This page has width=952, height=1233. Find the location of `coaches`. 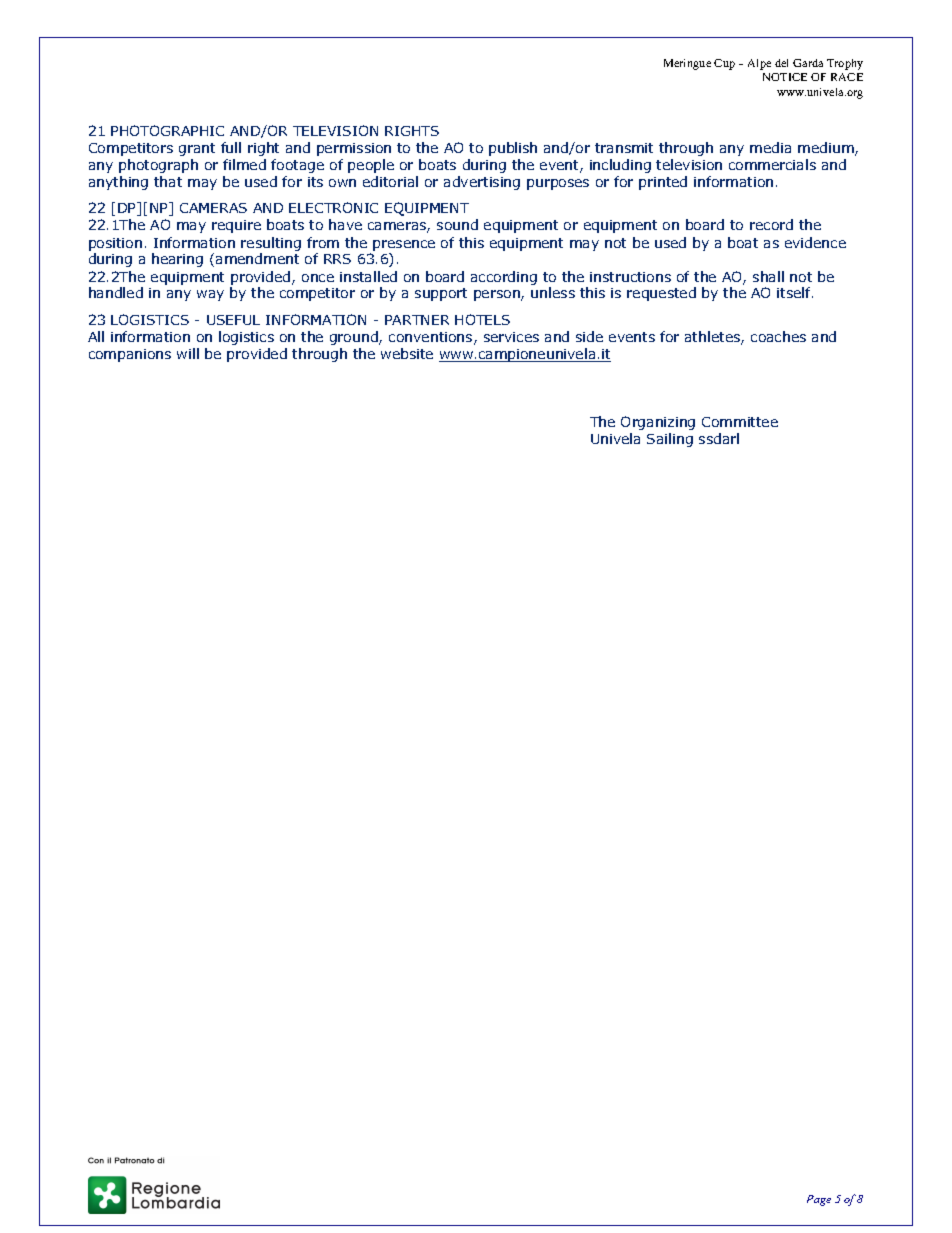

coaches is located at coordinates (778, 336).
